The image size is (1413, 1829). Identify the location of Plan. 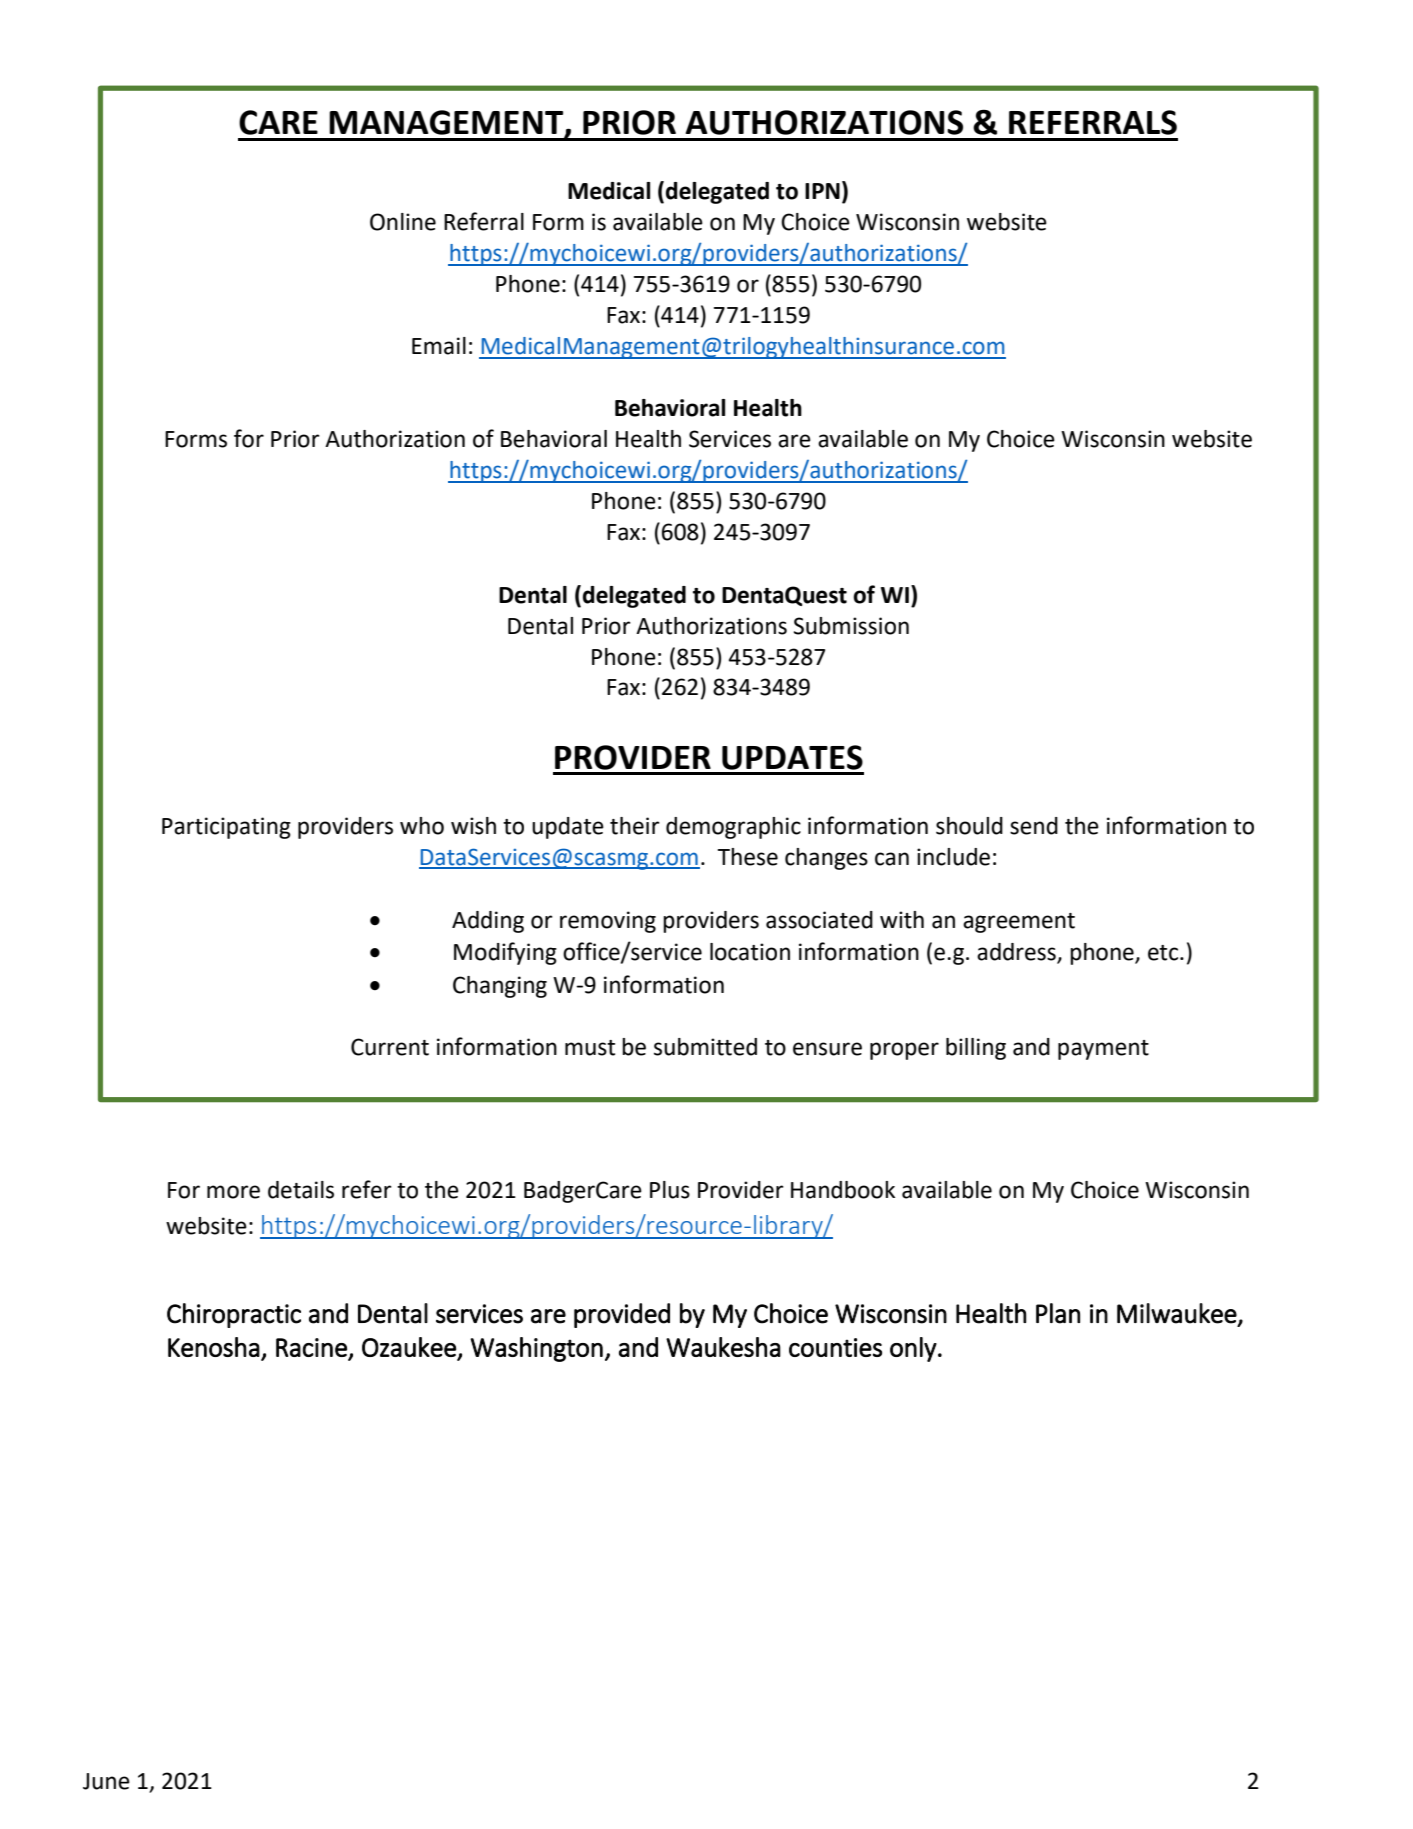
(1058, 1313).
